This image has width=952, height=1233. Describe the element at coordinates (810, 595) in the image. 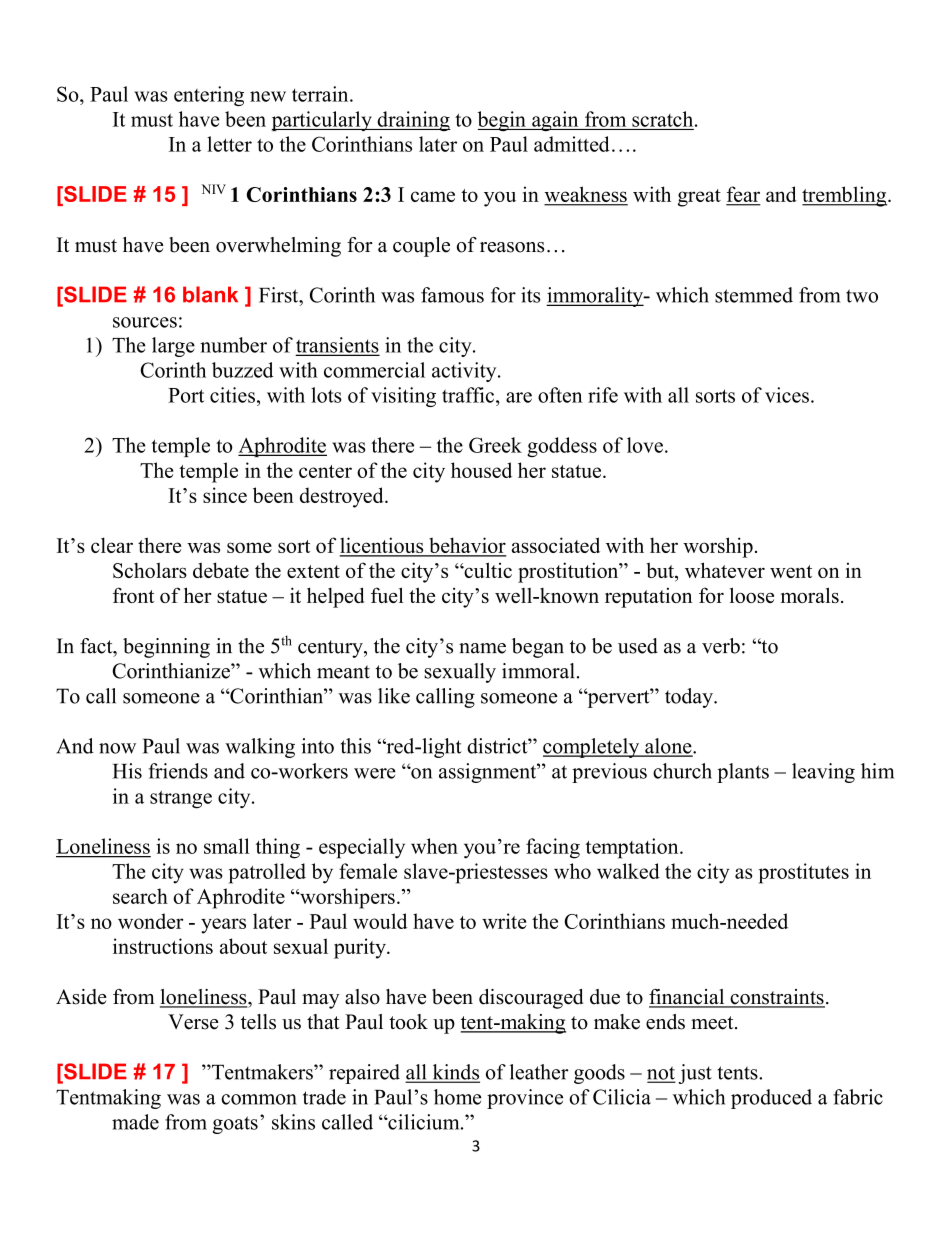

I see `morals` at that location.
